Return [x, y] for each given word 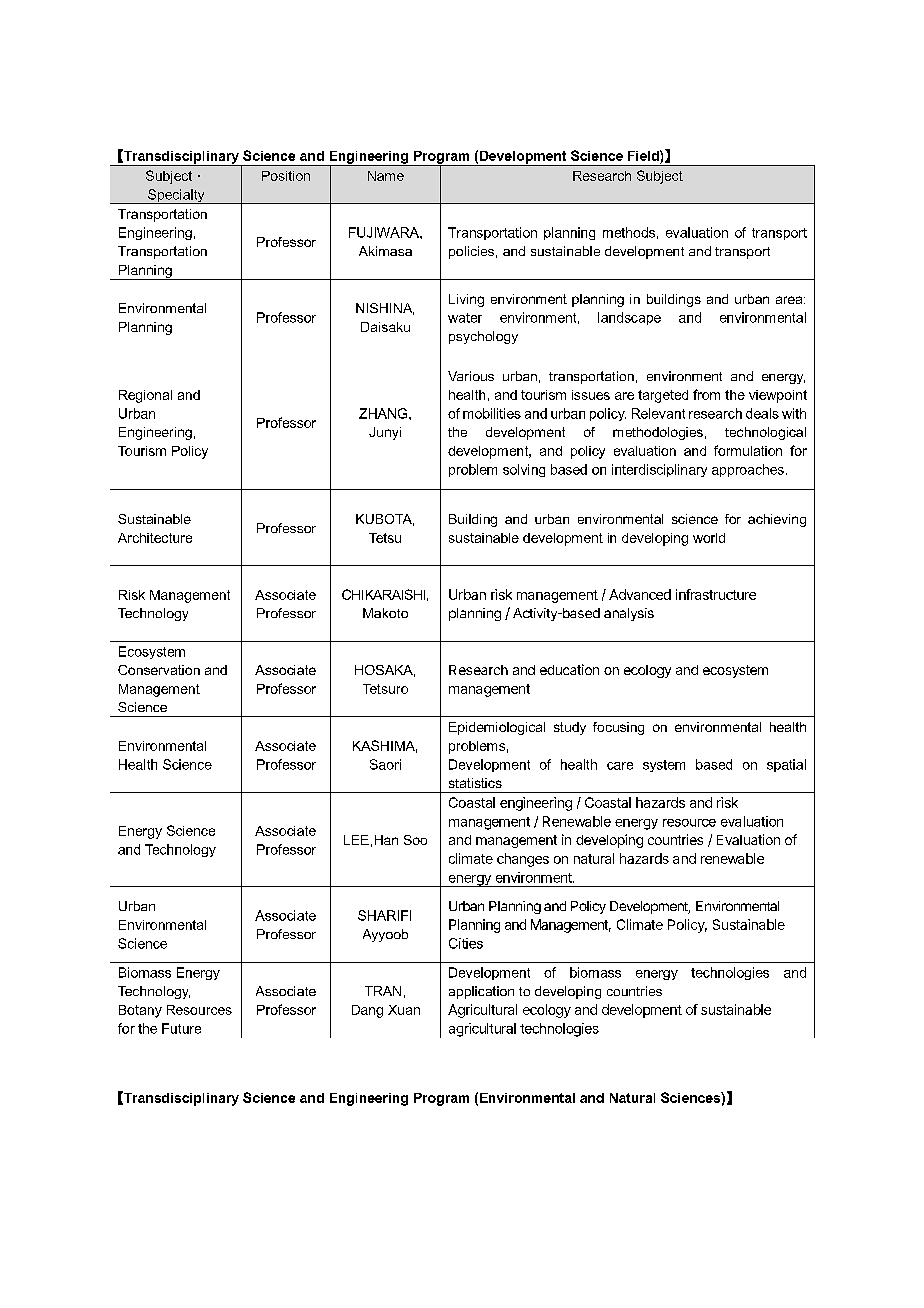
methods [629, 232]
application [481, 992]
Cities [466, 943]
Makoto [385, 613]
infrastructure [716, 594]
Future [181, 1028]
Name [386, 176]
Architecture [155, 538]
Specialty [176, 196]
